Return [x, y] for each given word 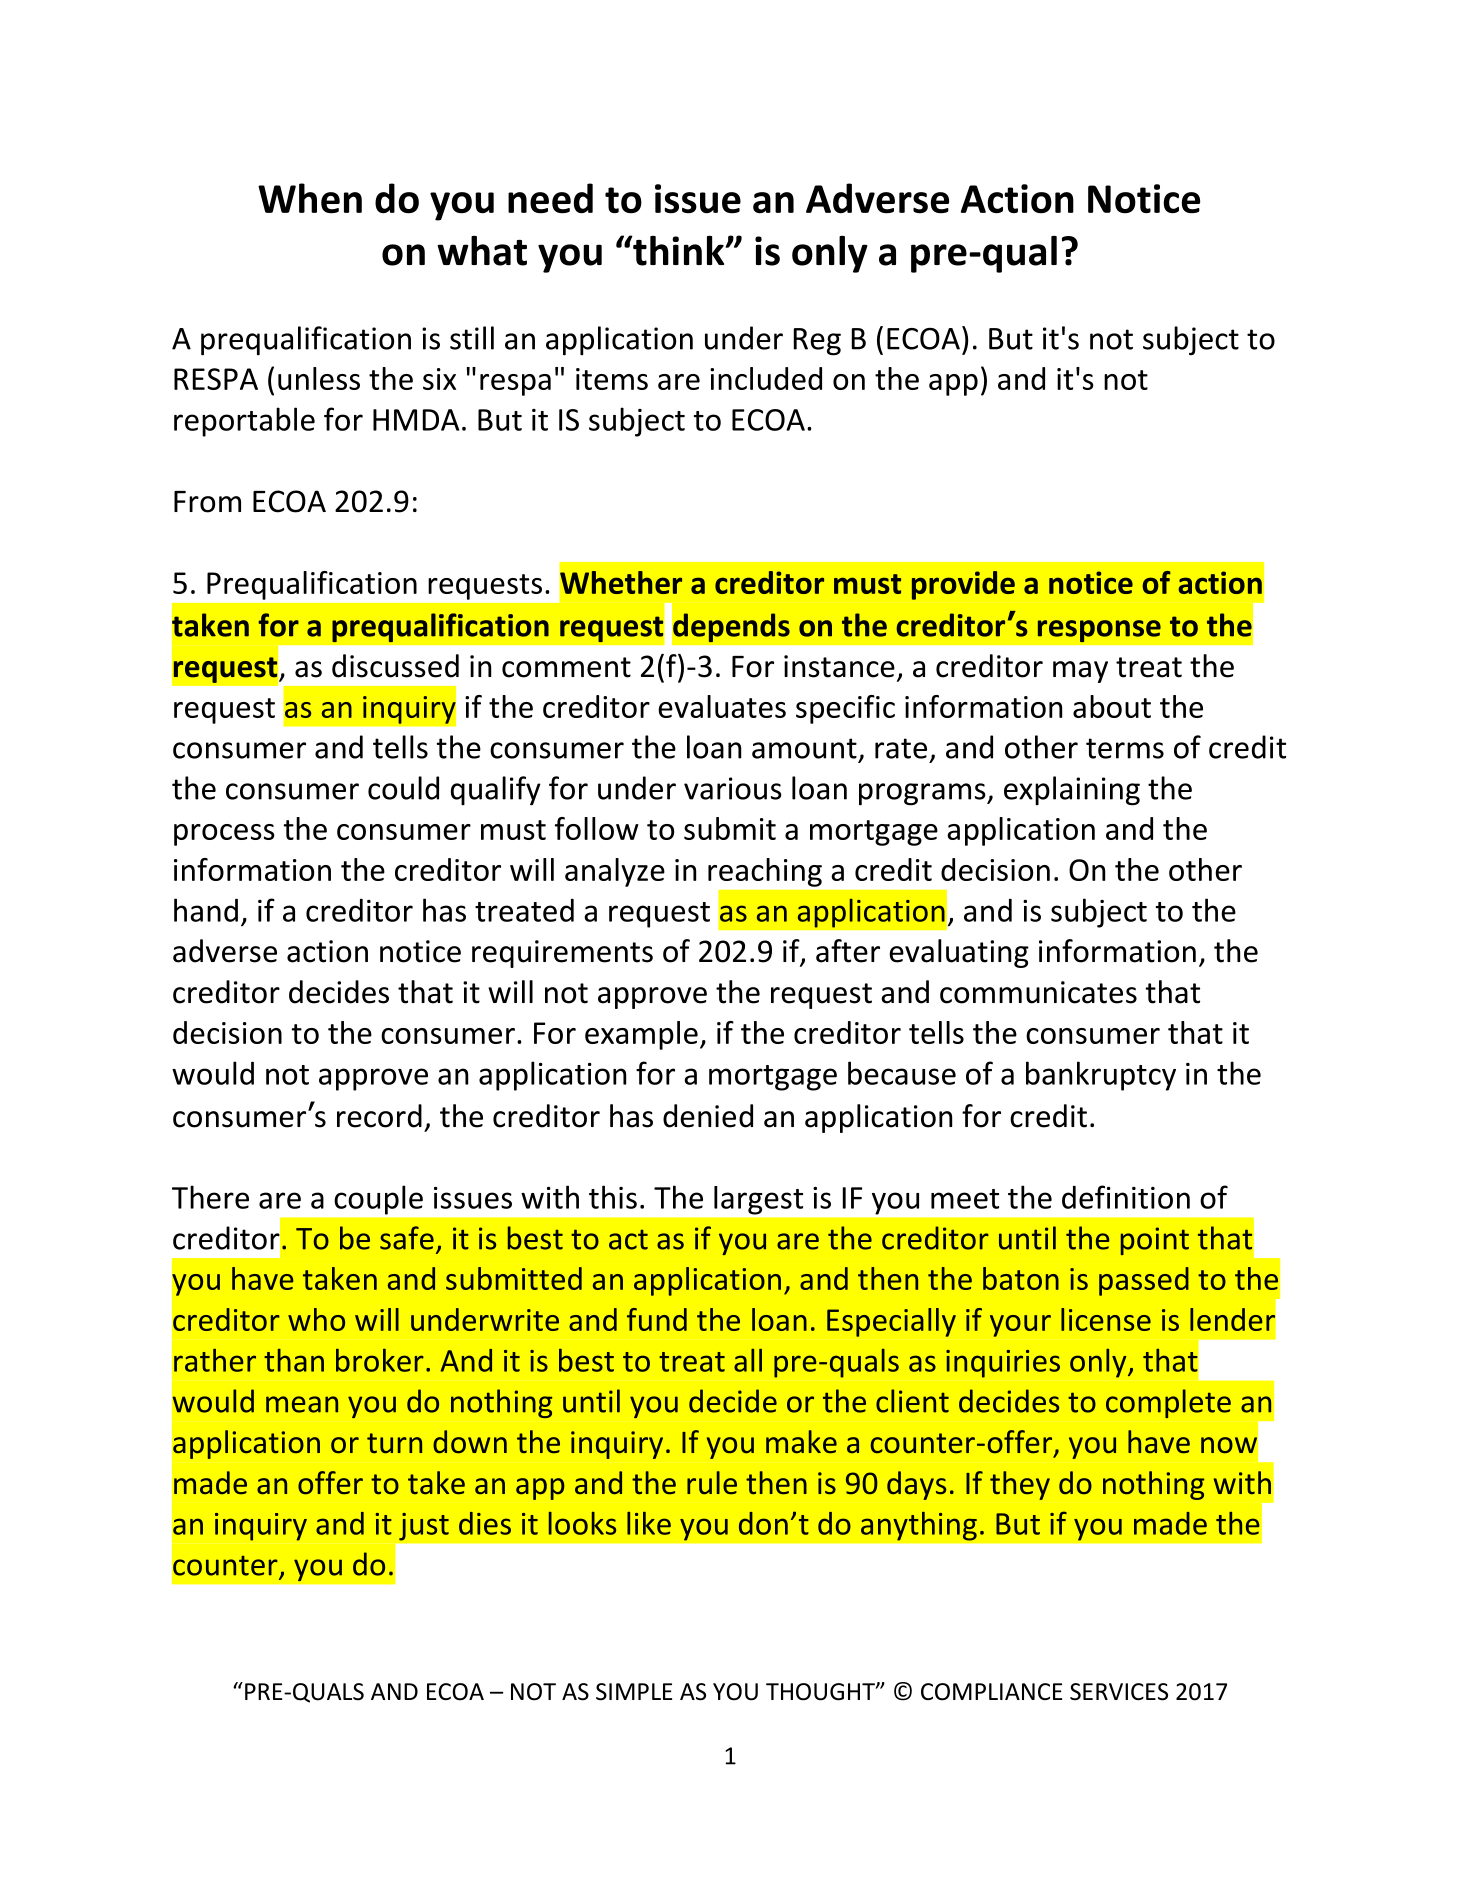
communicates [1038, 992]
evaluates [722, 706]
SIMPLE [634, 1692]
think [679, 250]
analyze [615, 872]
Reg [817, 342]
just [424, 1526]
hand [206, 910]
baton [1021, 1278]
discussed [395, 666]
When [310, 198]
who [316, 1319]
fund [657, 1319]
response [1099, 631]
